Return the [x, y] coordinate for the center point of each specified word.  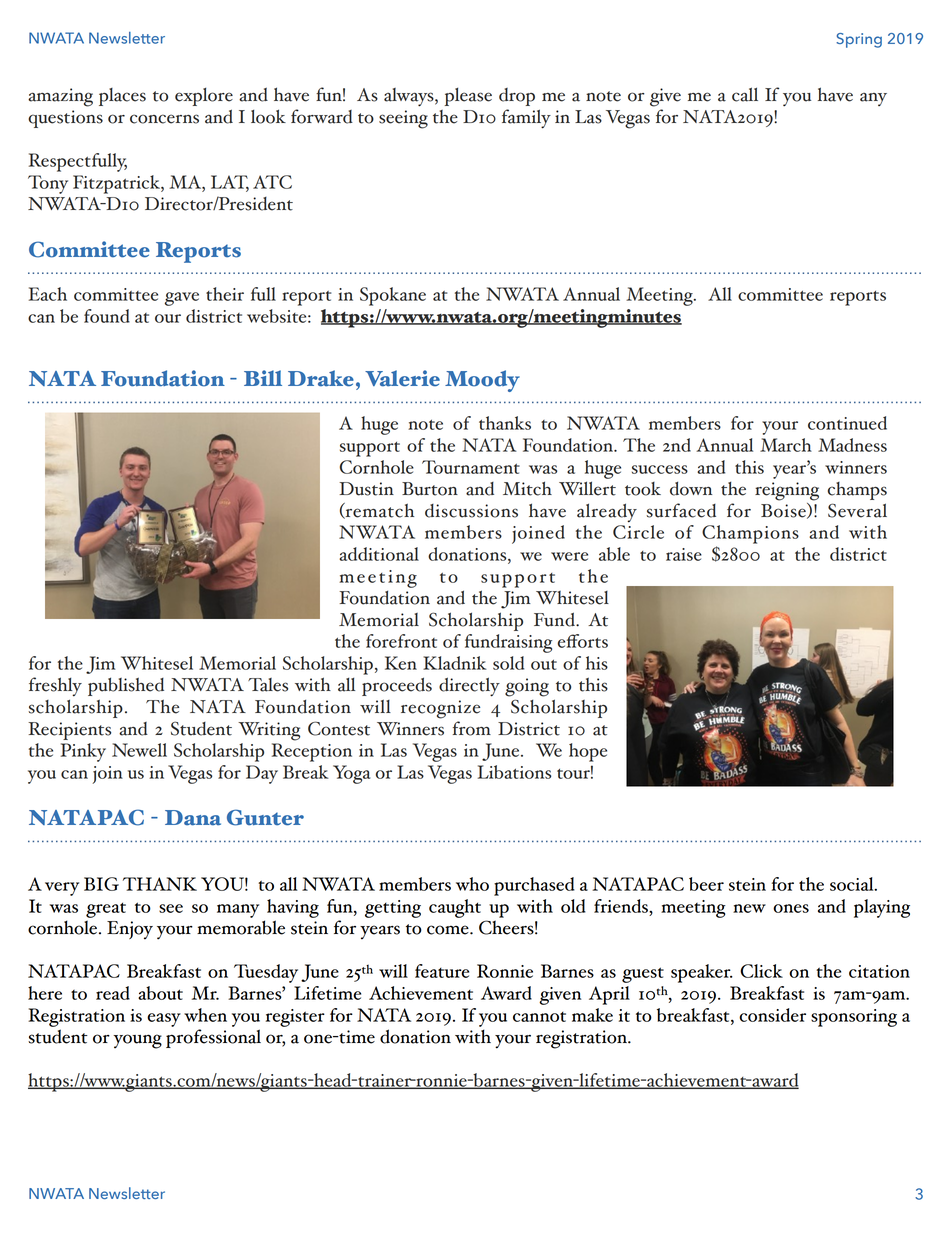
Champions [750, 534]
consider [772, 1015]
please [468, 97]
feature [442, 971]
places [122, 97]
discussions [471, 511]
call [745, 94]
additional [379, 554]
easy [164, 1020]
